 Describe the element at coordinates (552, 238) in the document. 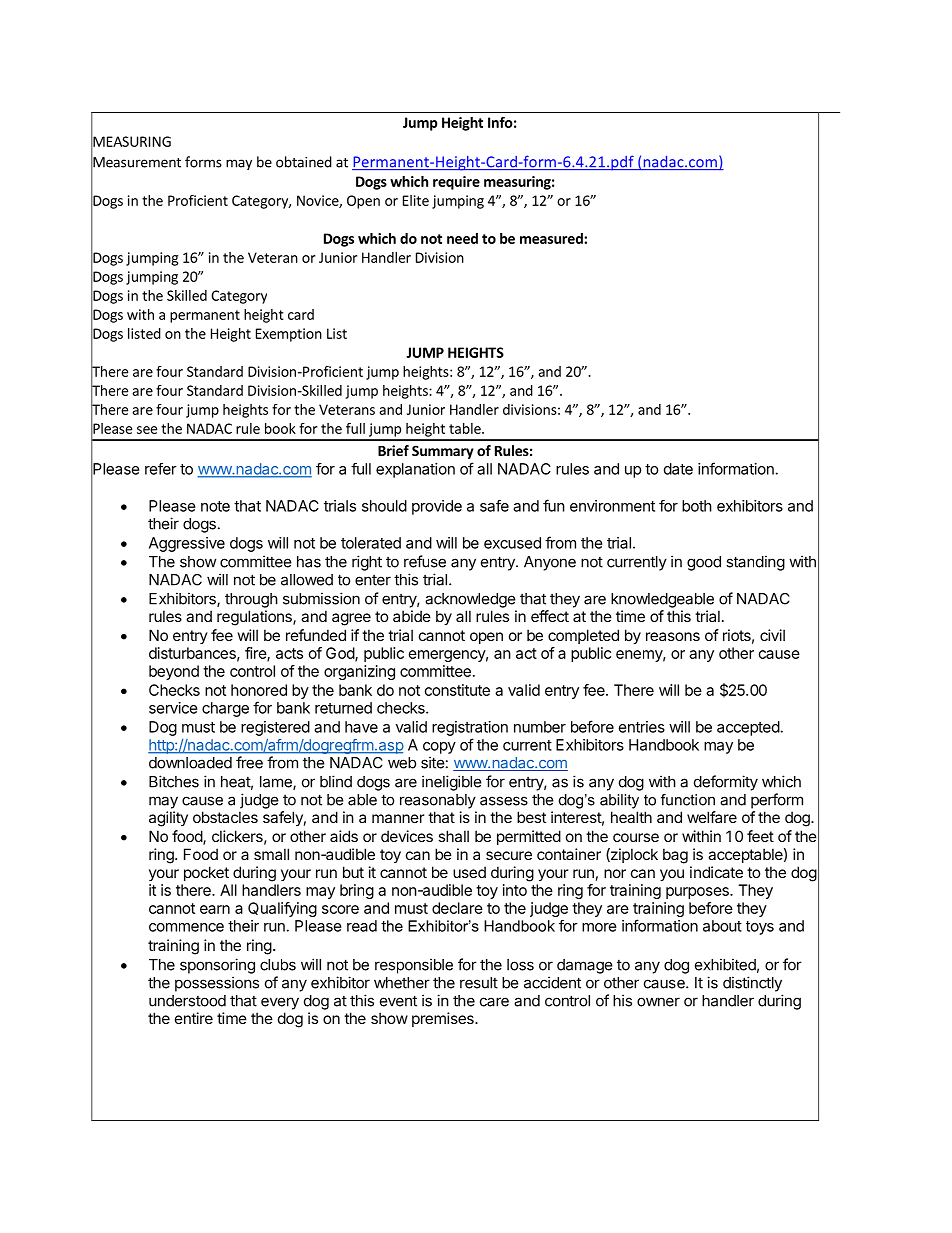

I see `measured` at that location.
